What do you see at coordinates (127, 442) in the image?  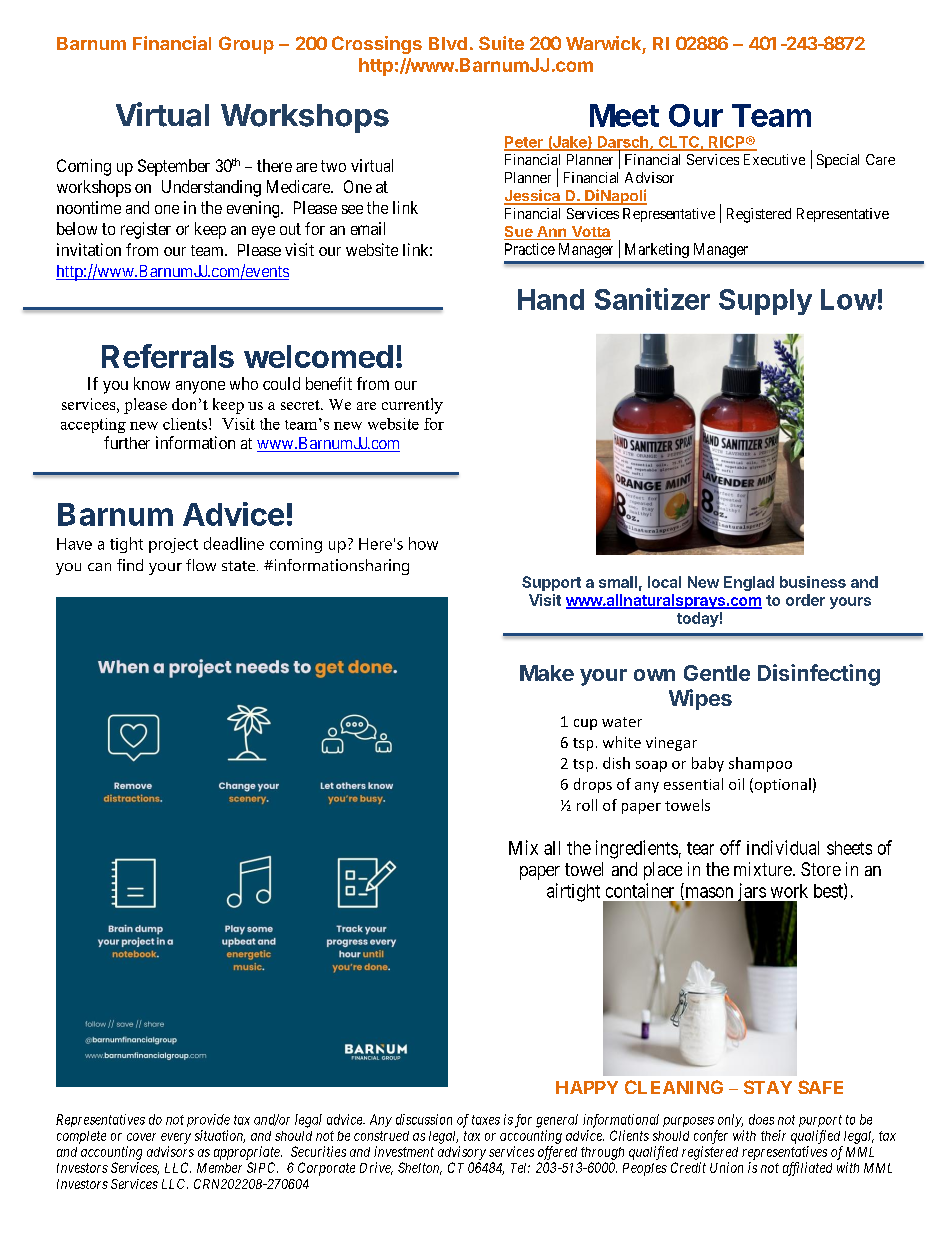 I see `further` at bounding box center [127, 442].
